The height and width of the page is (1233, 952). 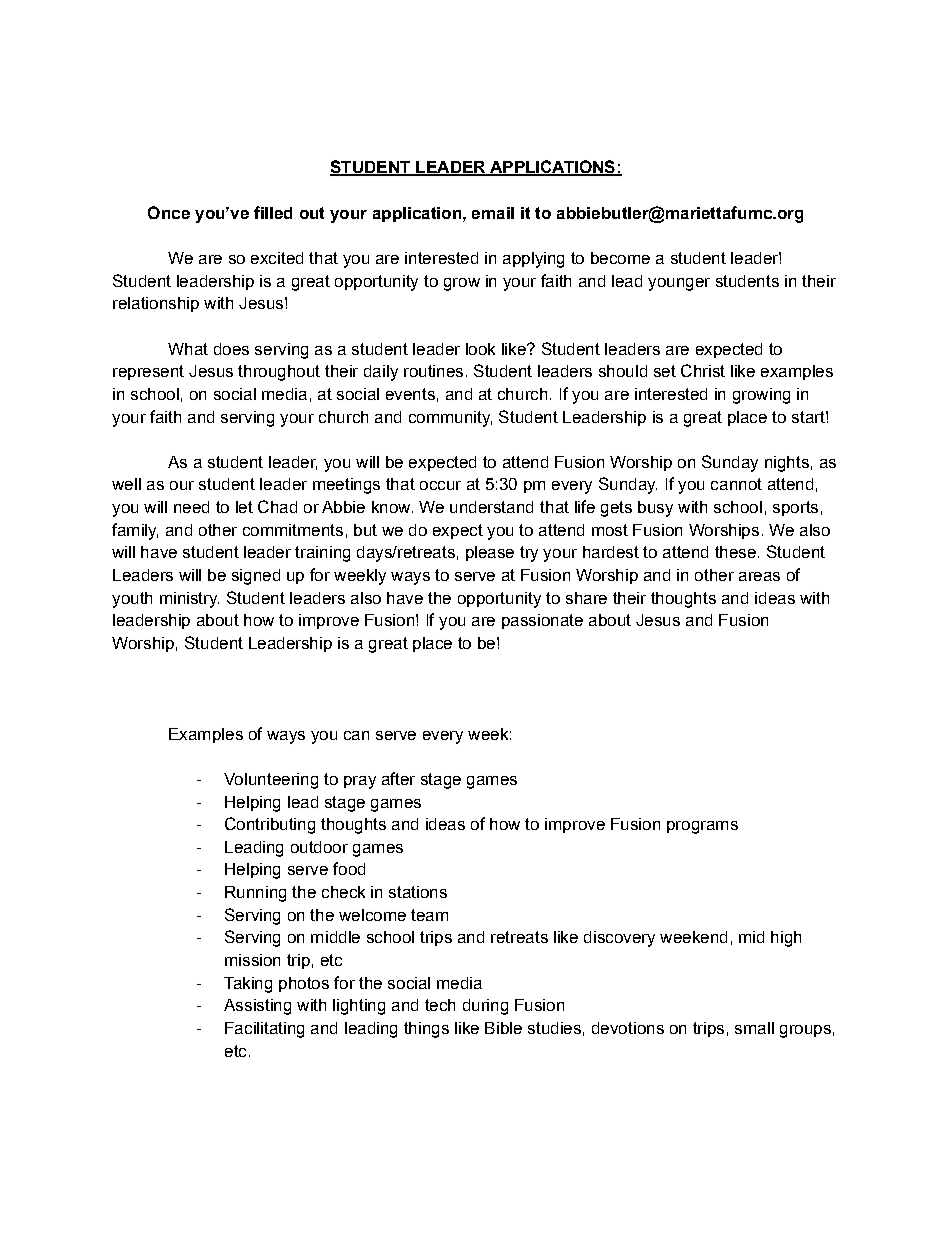 What do you see at coordinates (493, 213) in the page?
I see `email` at bounding box center [493, 213].
